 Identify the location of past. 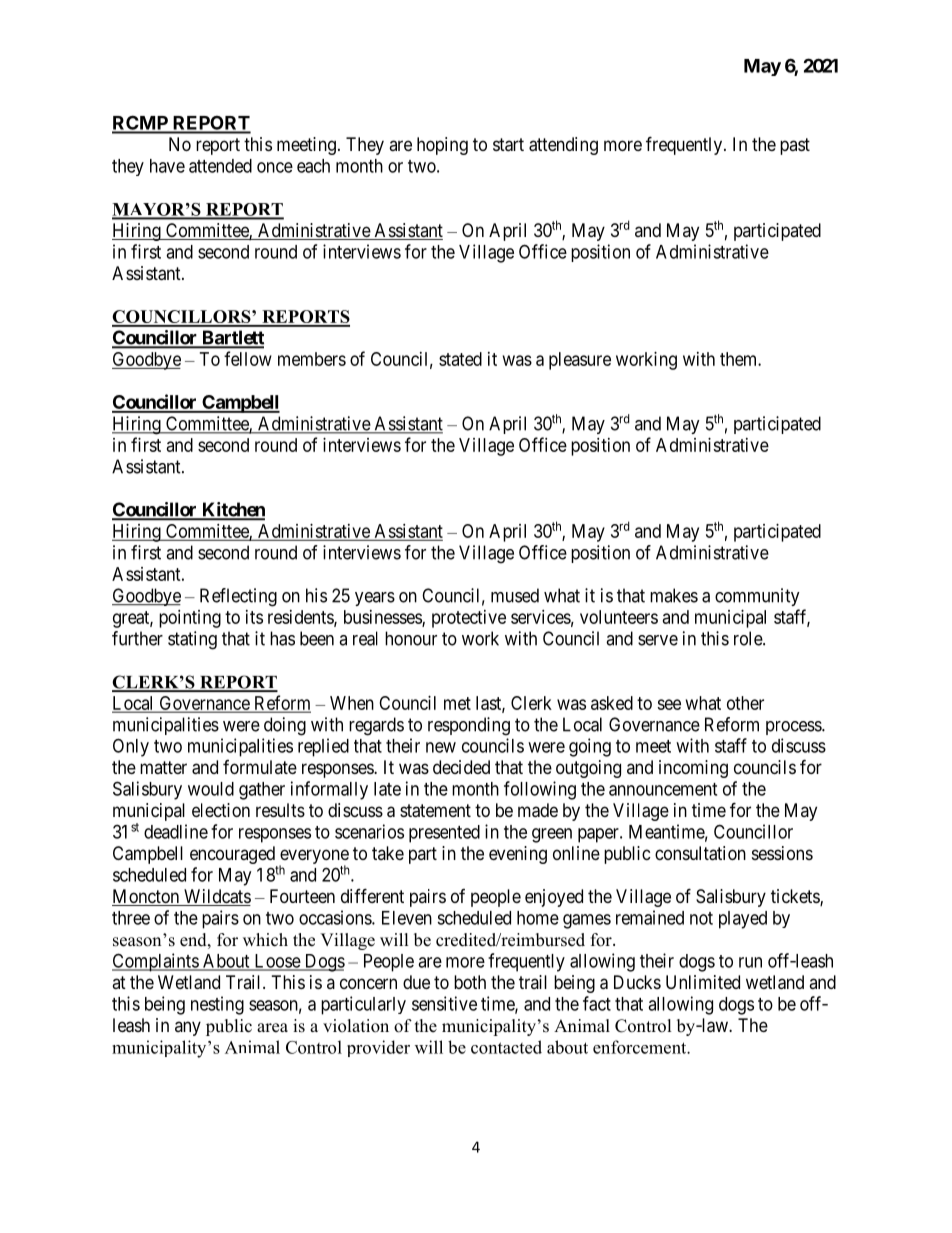
(795, 146).
